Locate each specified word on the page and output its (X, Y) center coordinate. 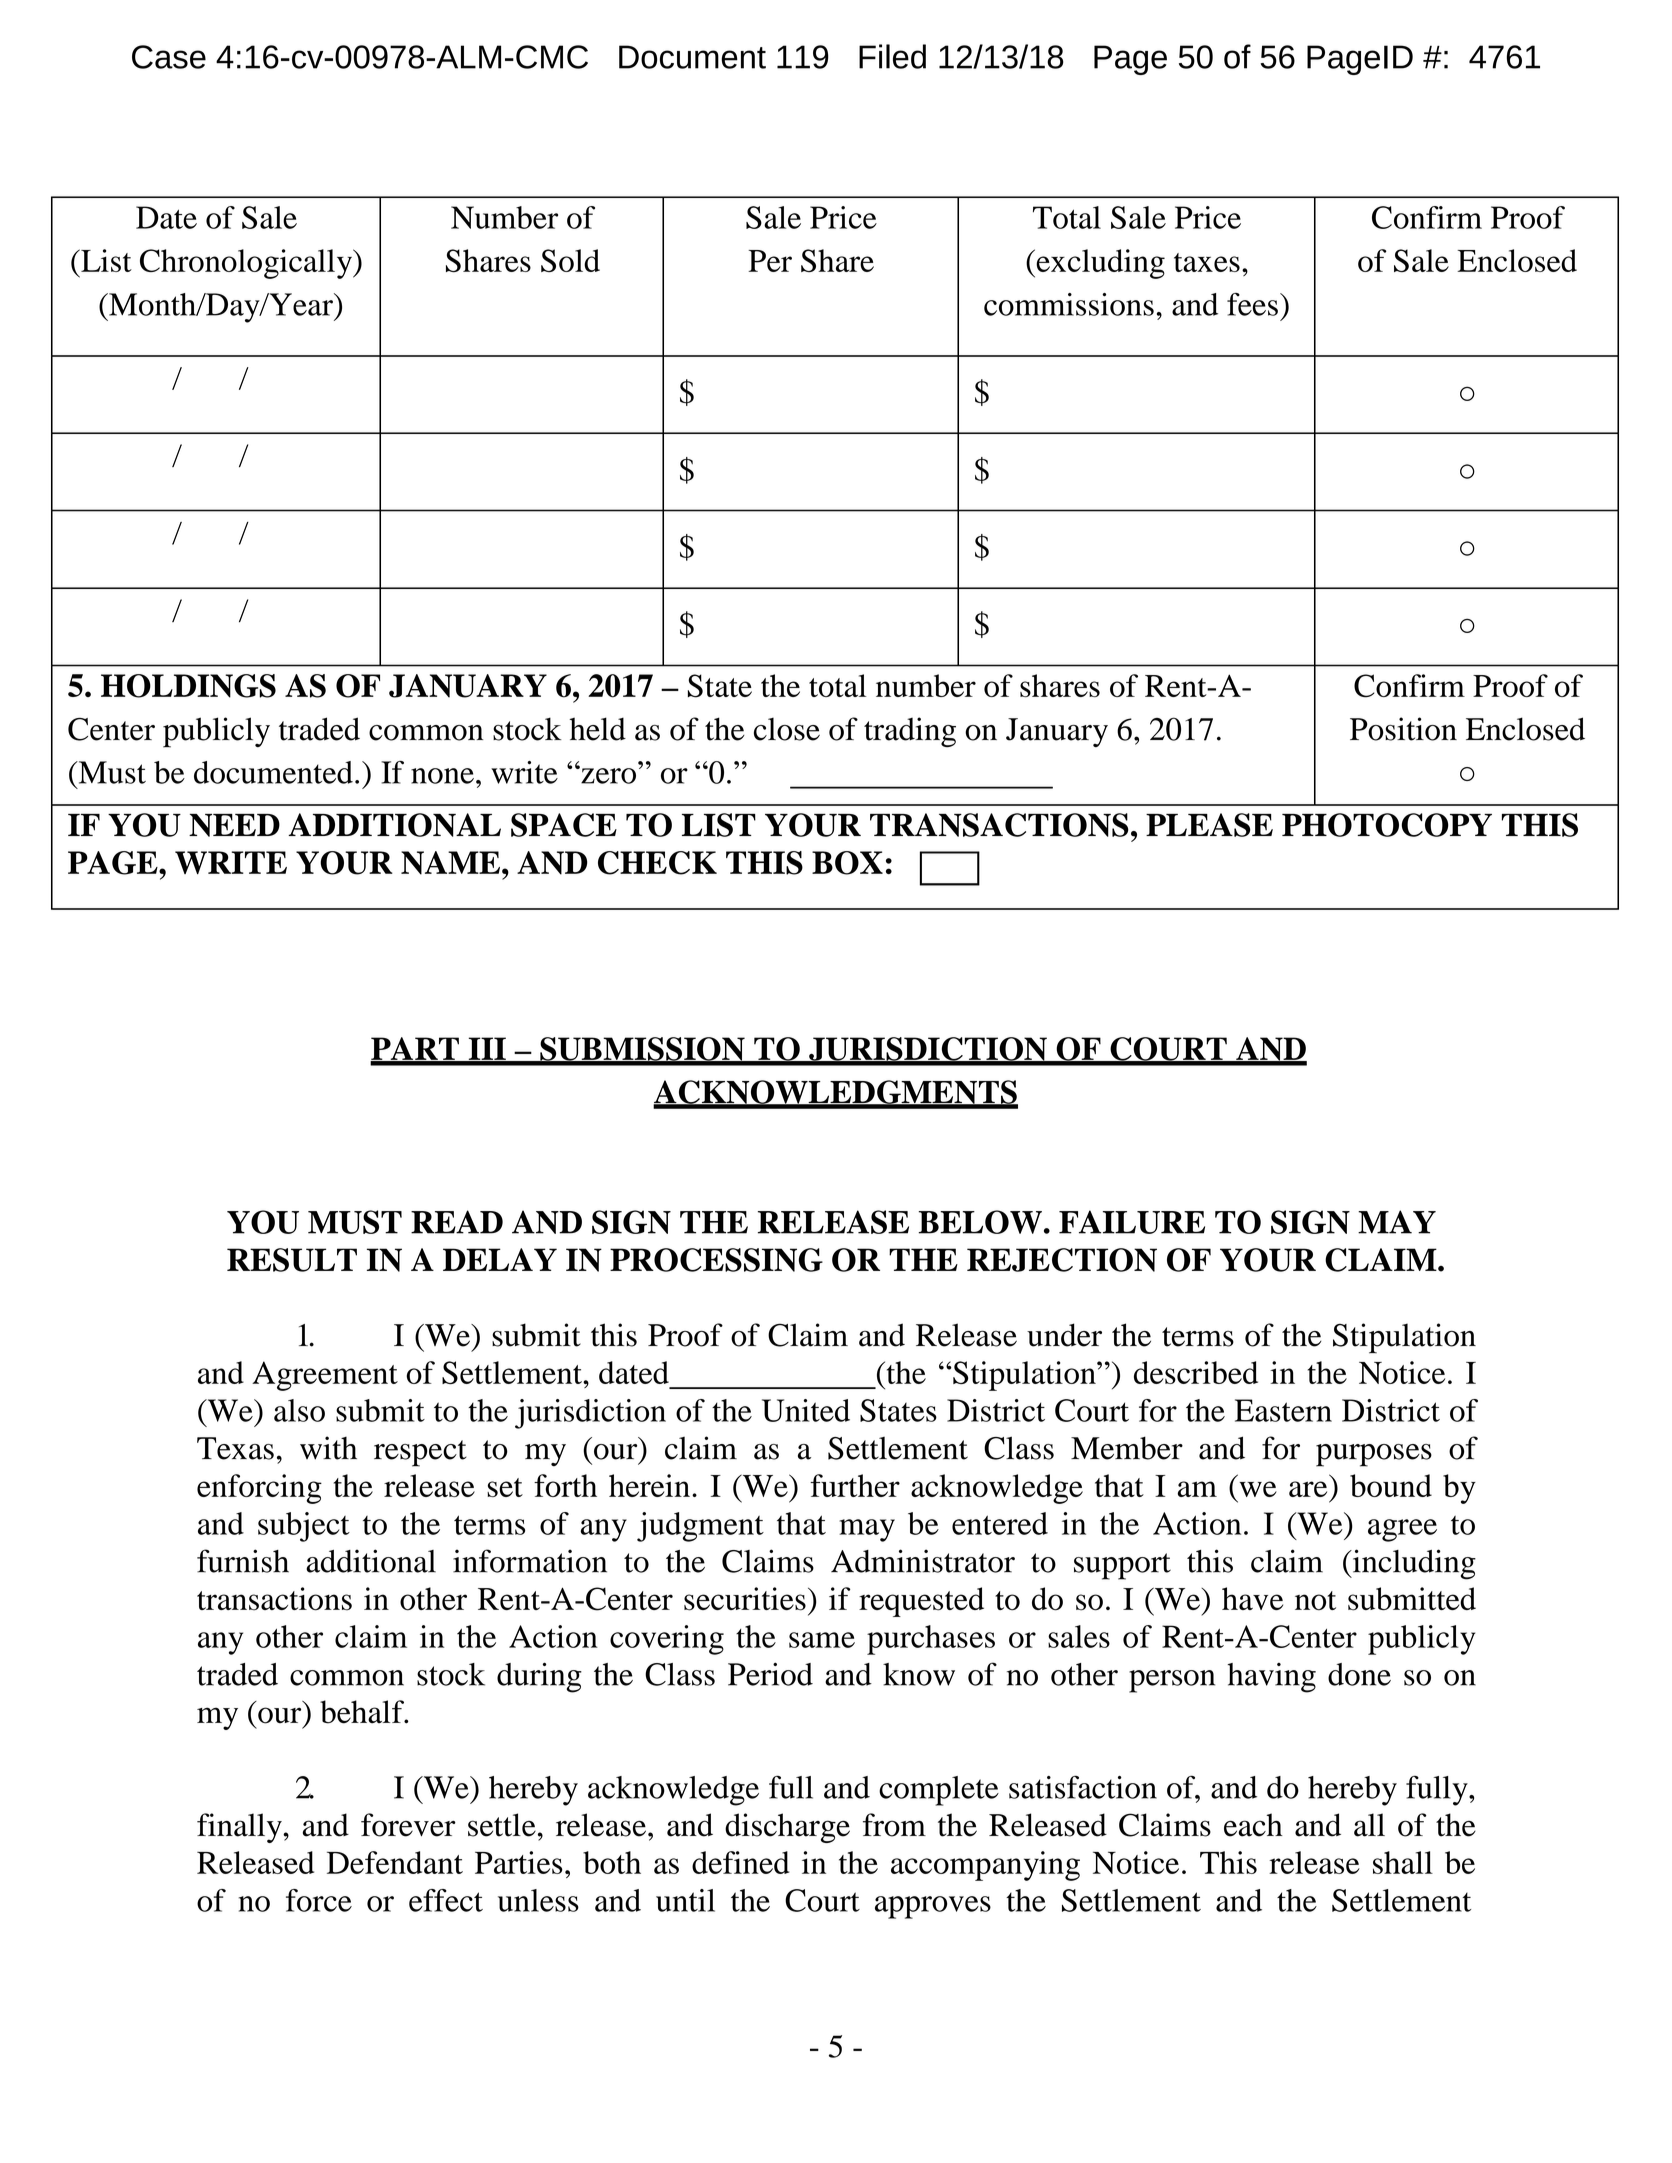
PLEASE (1209, 825)
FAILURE (1132, 1222)
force (319, 1900)
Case (169, 57)
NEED (234, 825)
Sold (570, 260)
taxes (1207, 262)
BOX (847, 863)
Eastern (1283, 1410)
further (855, 1485)
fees (1252, 304)
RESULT (292, 1260)
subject (304, 1527)
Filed (892, 56)
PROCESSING (716, 1260)
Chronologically (247, 264)
